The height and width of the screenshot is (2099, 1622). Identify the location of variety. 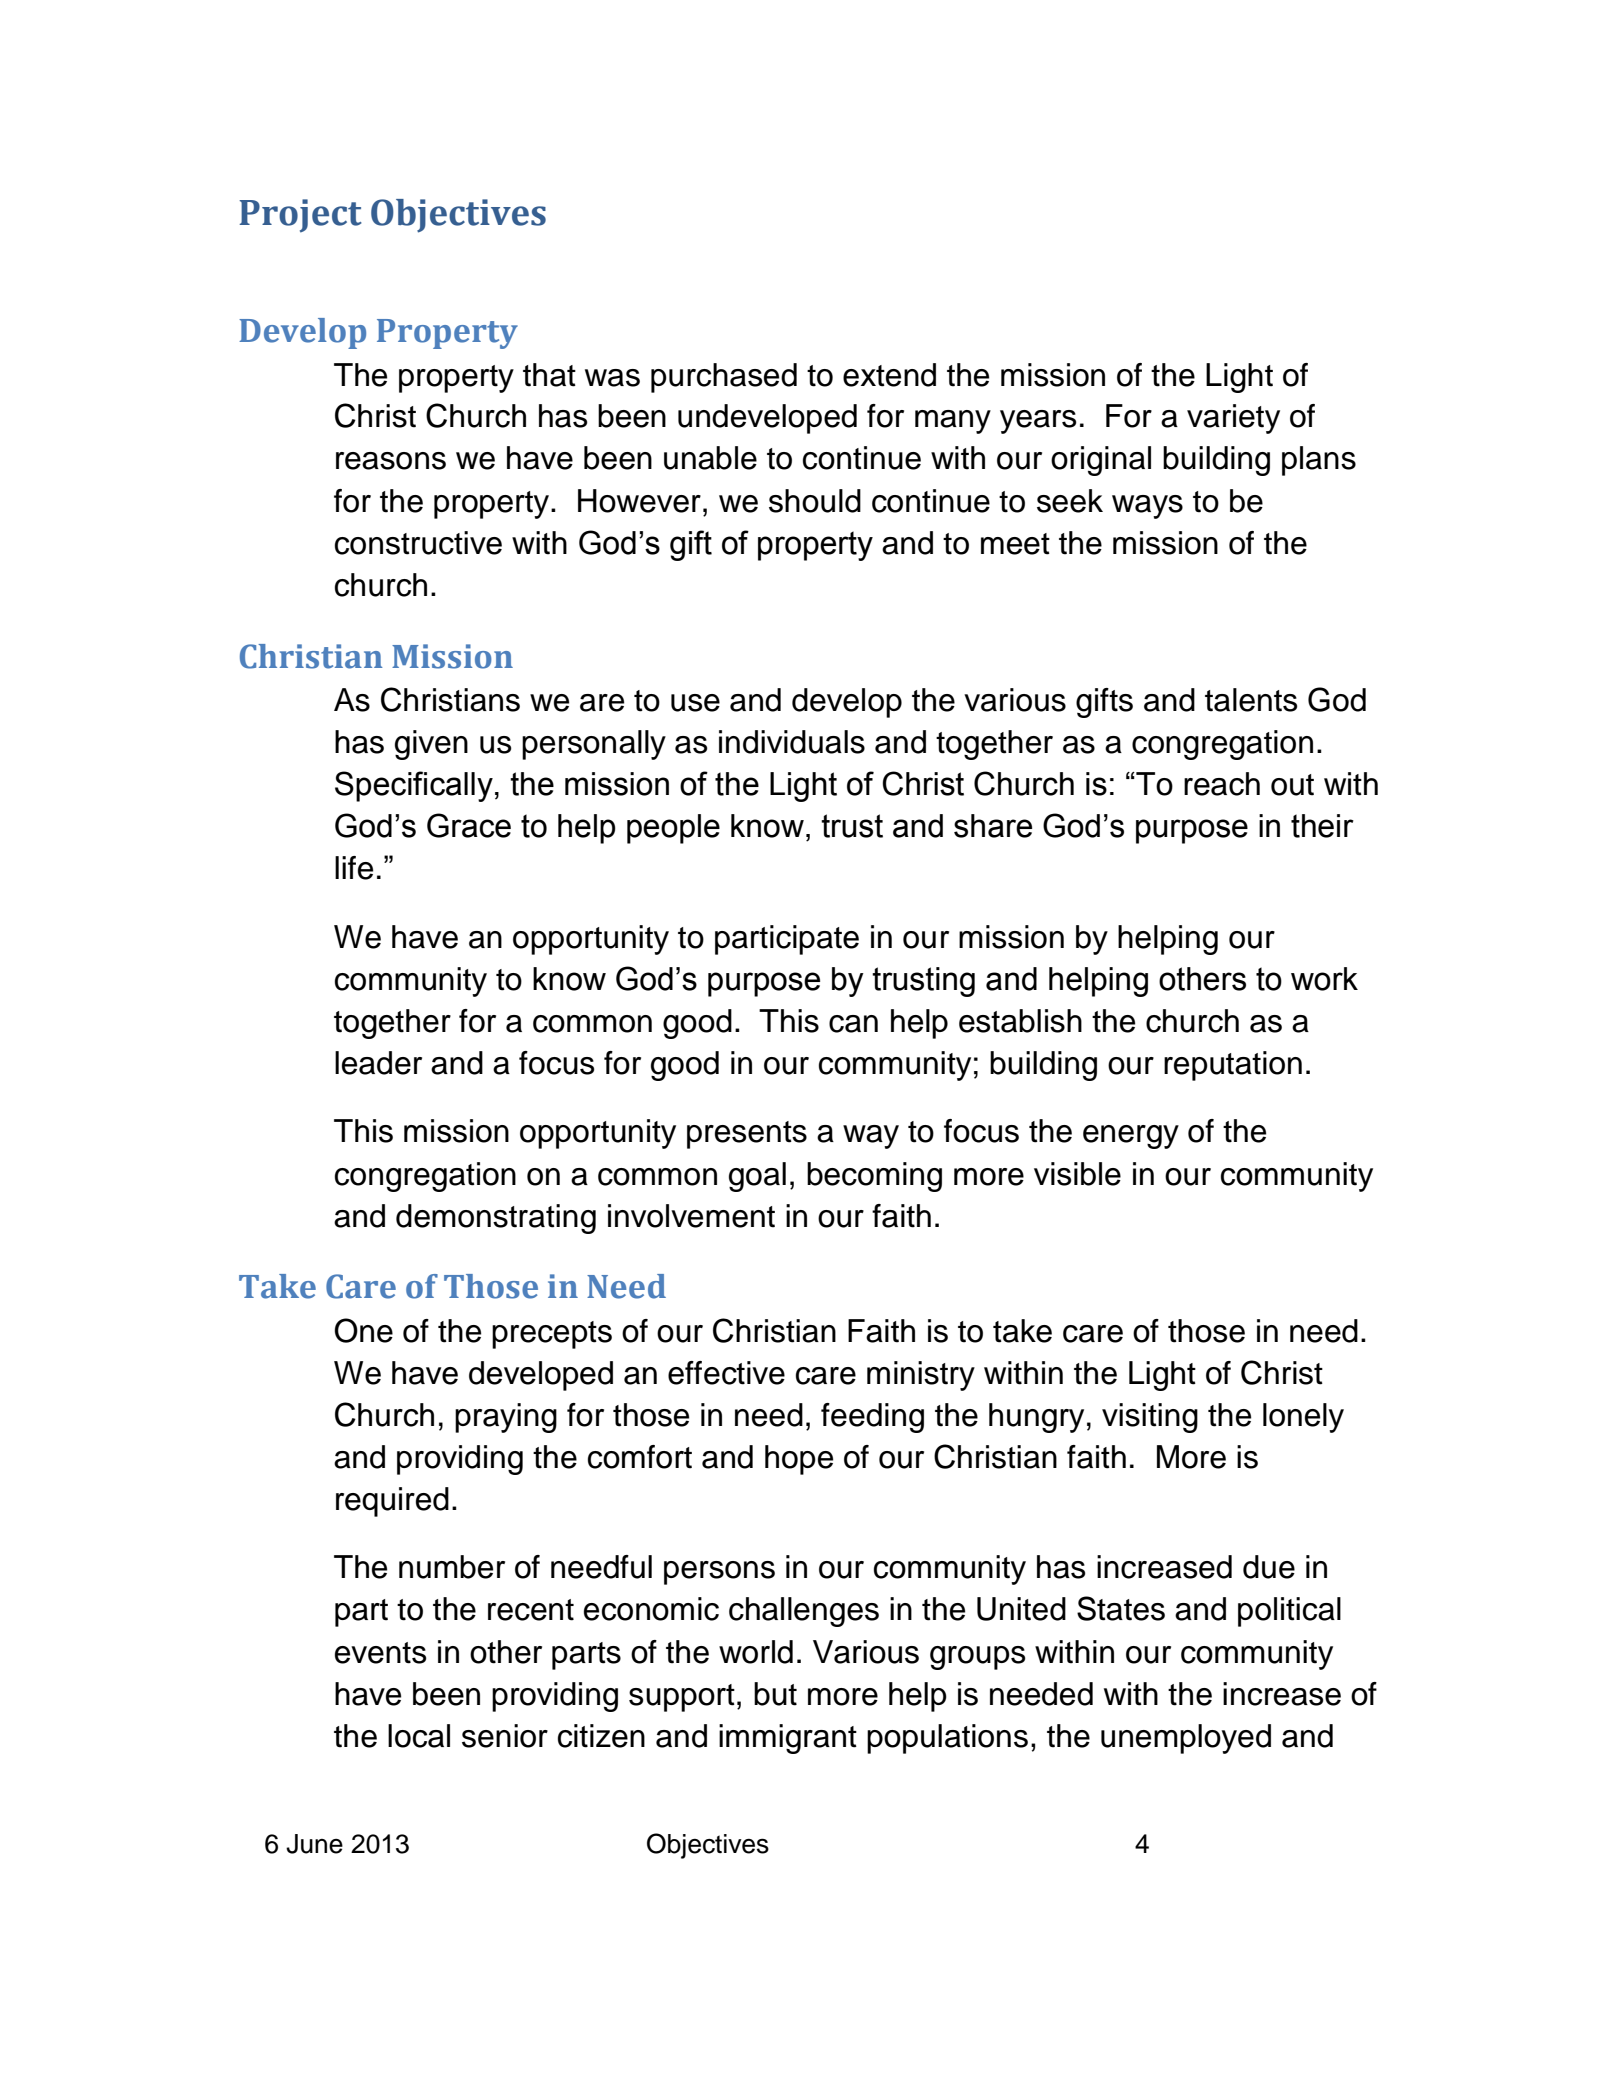
(1233, 419).
